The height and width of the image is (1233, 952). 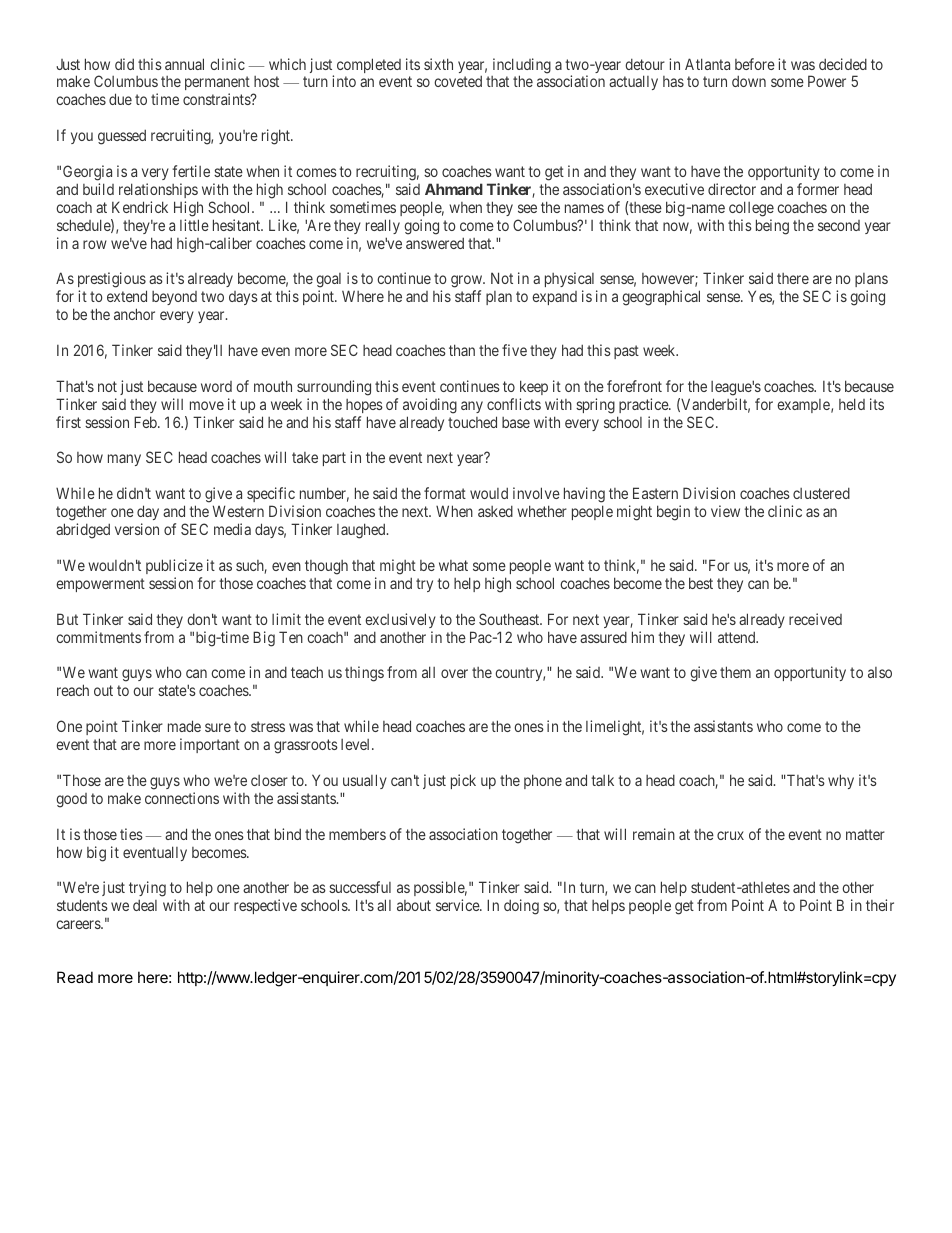 I want to click on received, so click(x=815, y=619).
